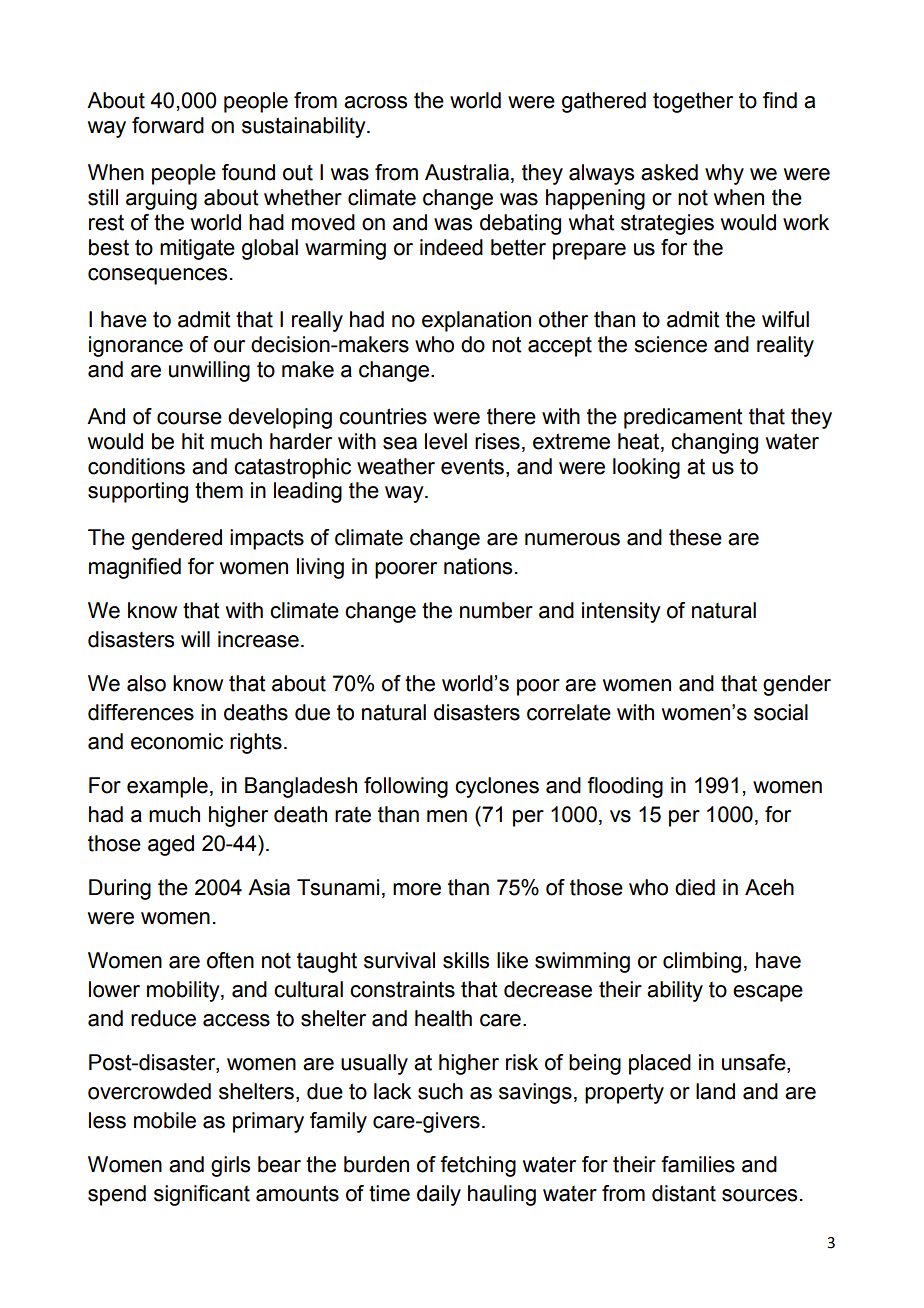  I want to click on number, so click(496, 610).
